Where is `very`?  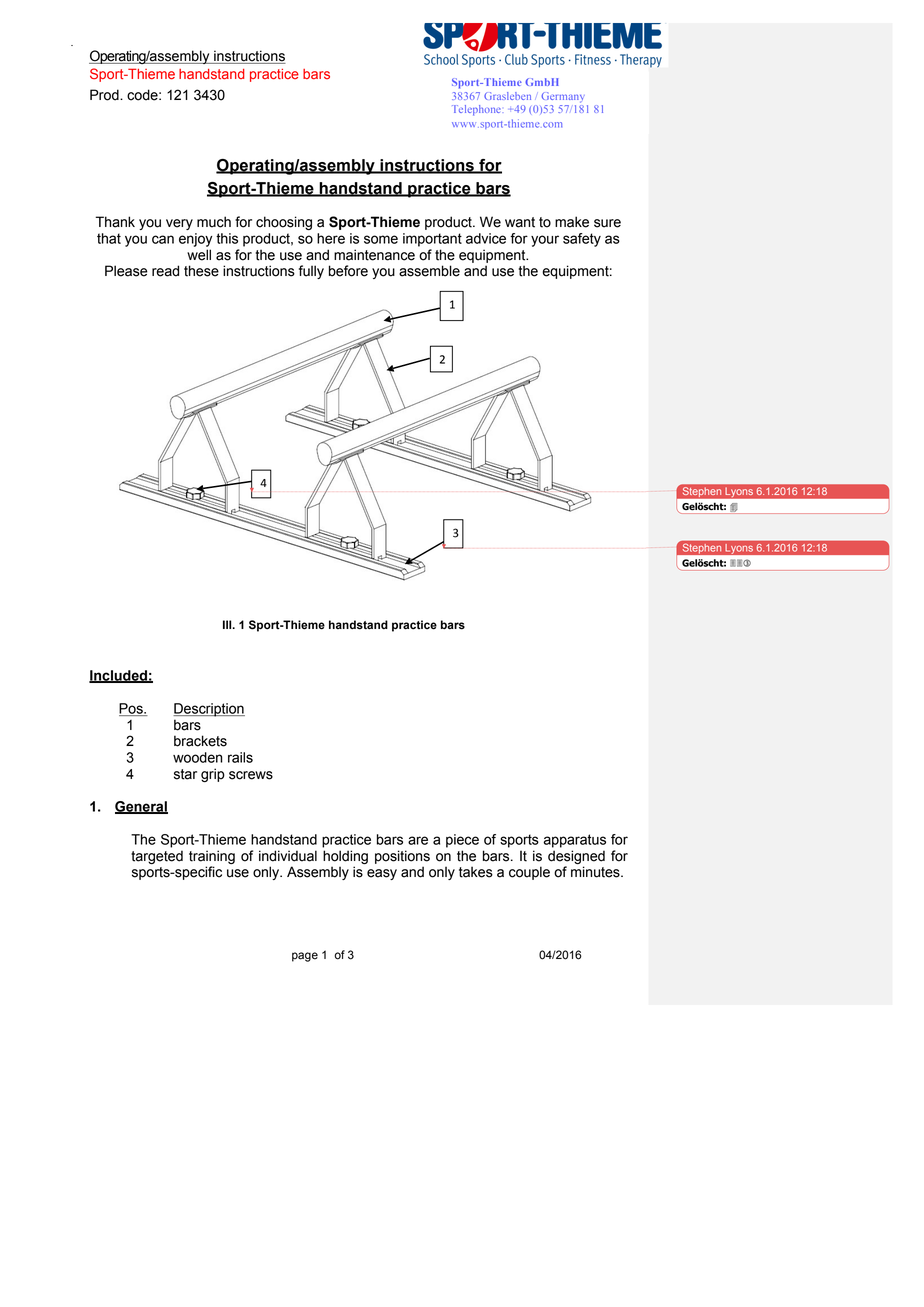
very is located at coordinates (179, 224).
